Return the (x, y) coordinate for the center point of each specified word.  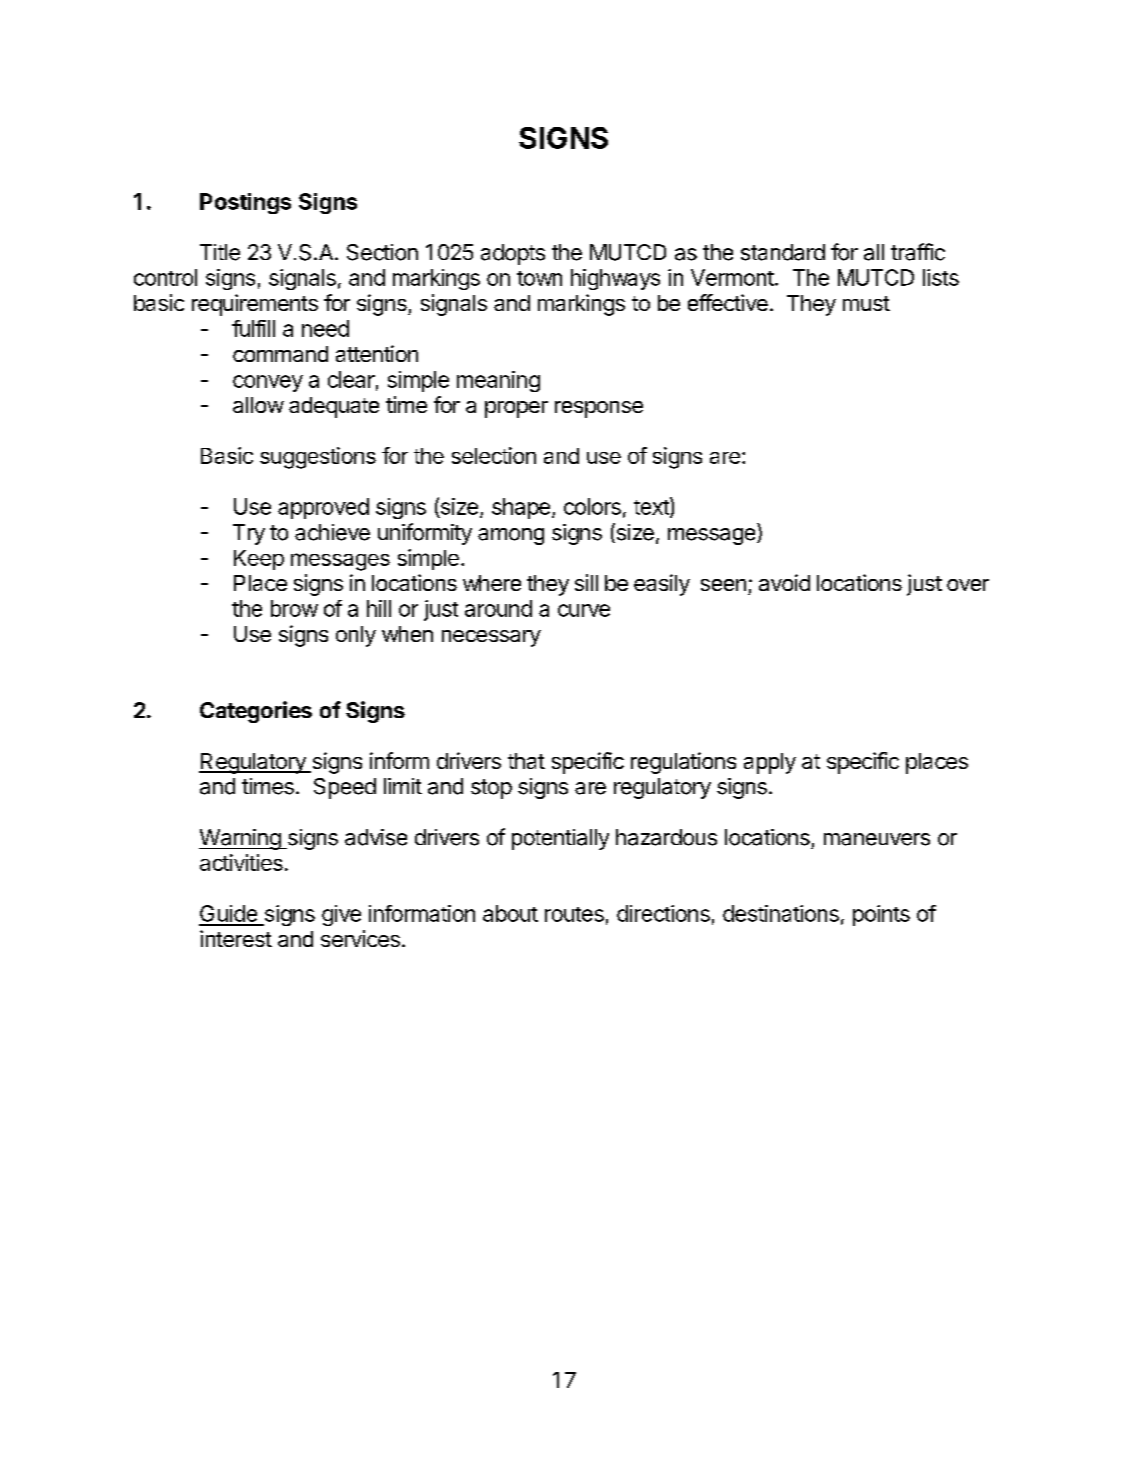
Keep (259, 560)
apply (770, 763)
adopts (513, 254)
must (866, 303)
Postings (245, 203)
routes (574, 914)
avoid (784, 582)
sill (586, 582)
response (599, 409)
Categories (256, 712)
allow (258, 405)
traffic (918, 252)
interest (236, 938)
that (526, 761)
